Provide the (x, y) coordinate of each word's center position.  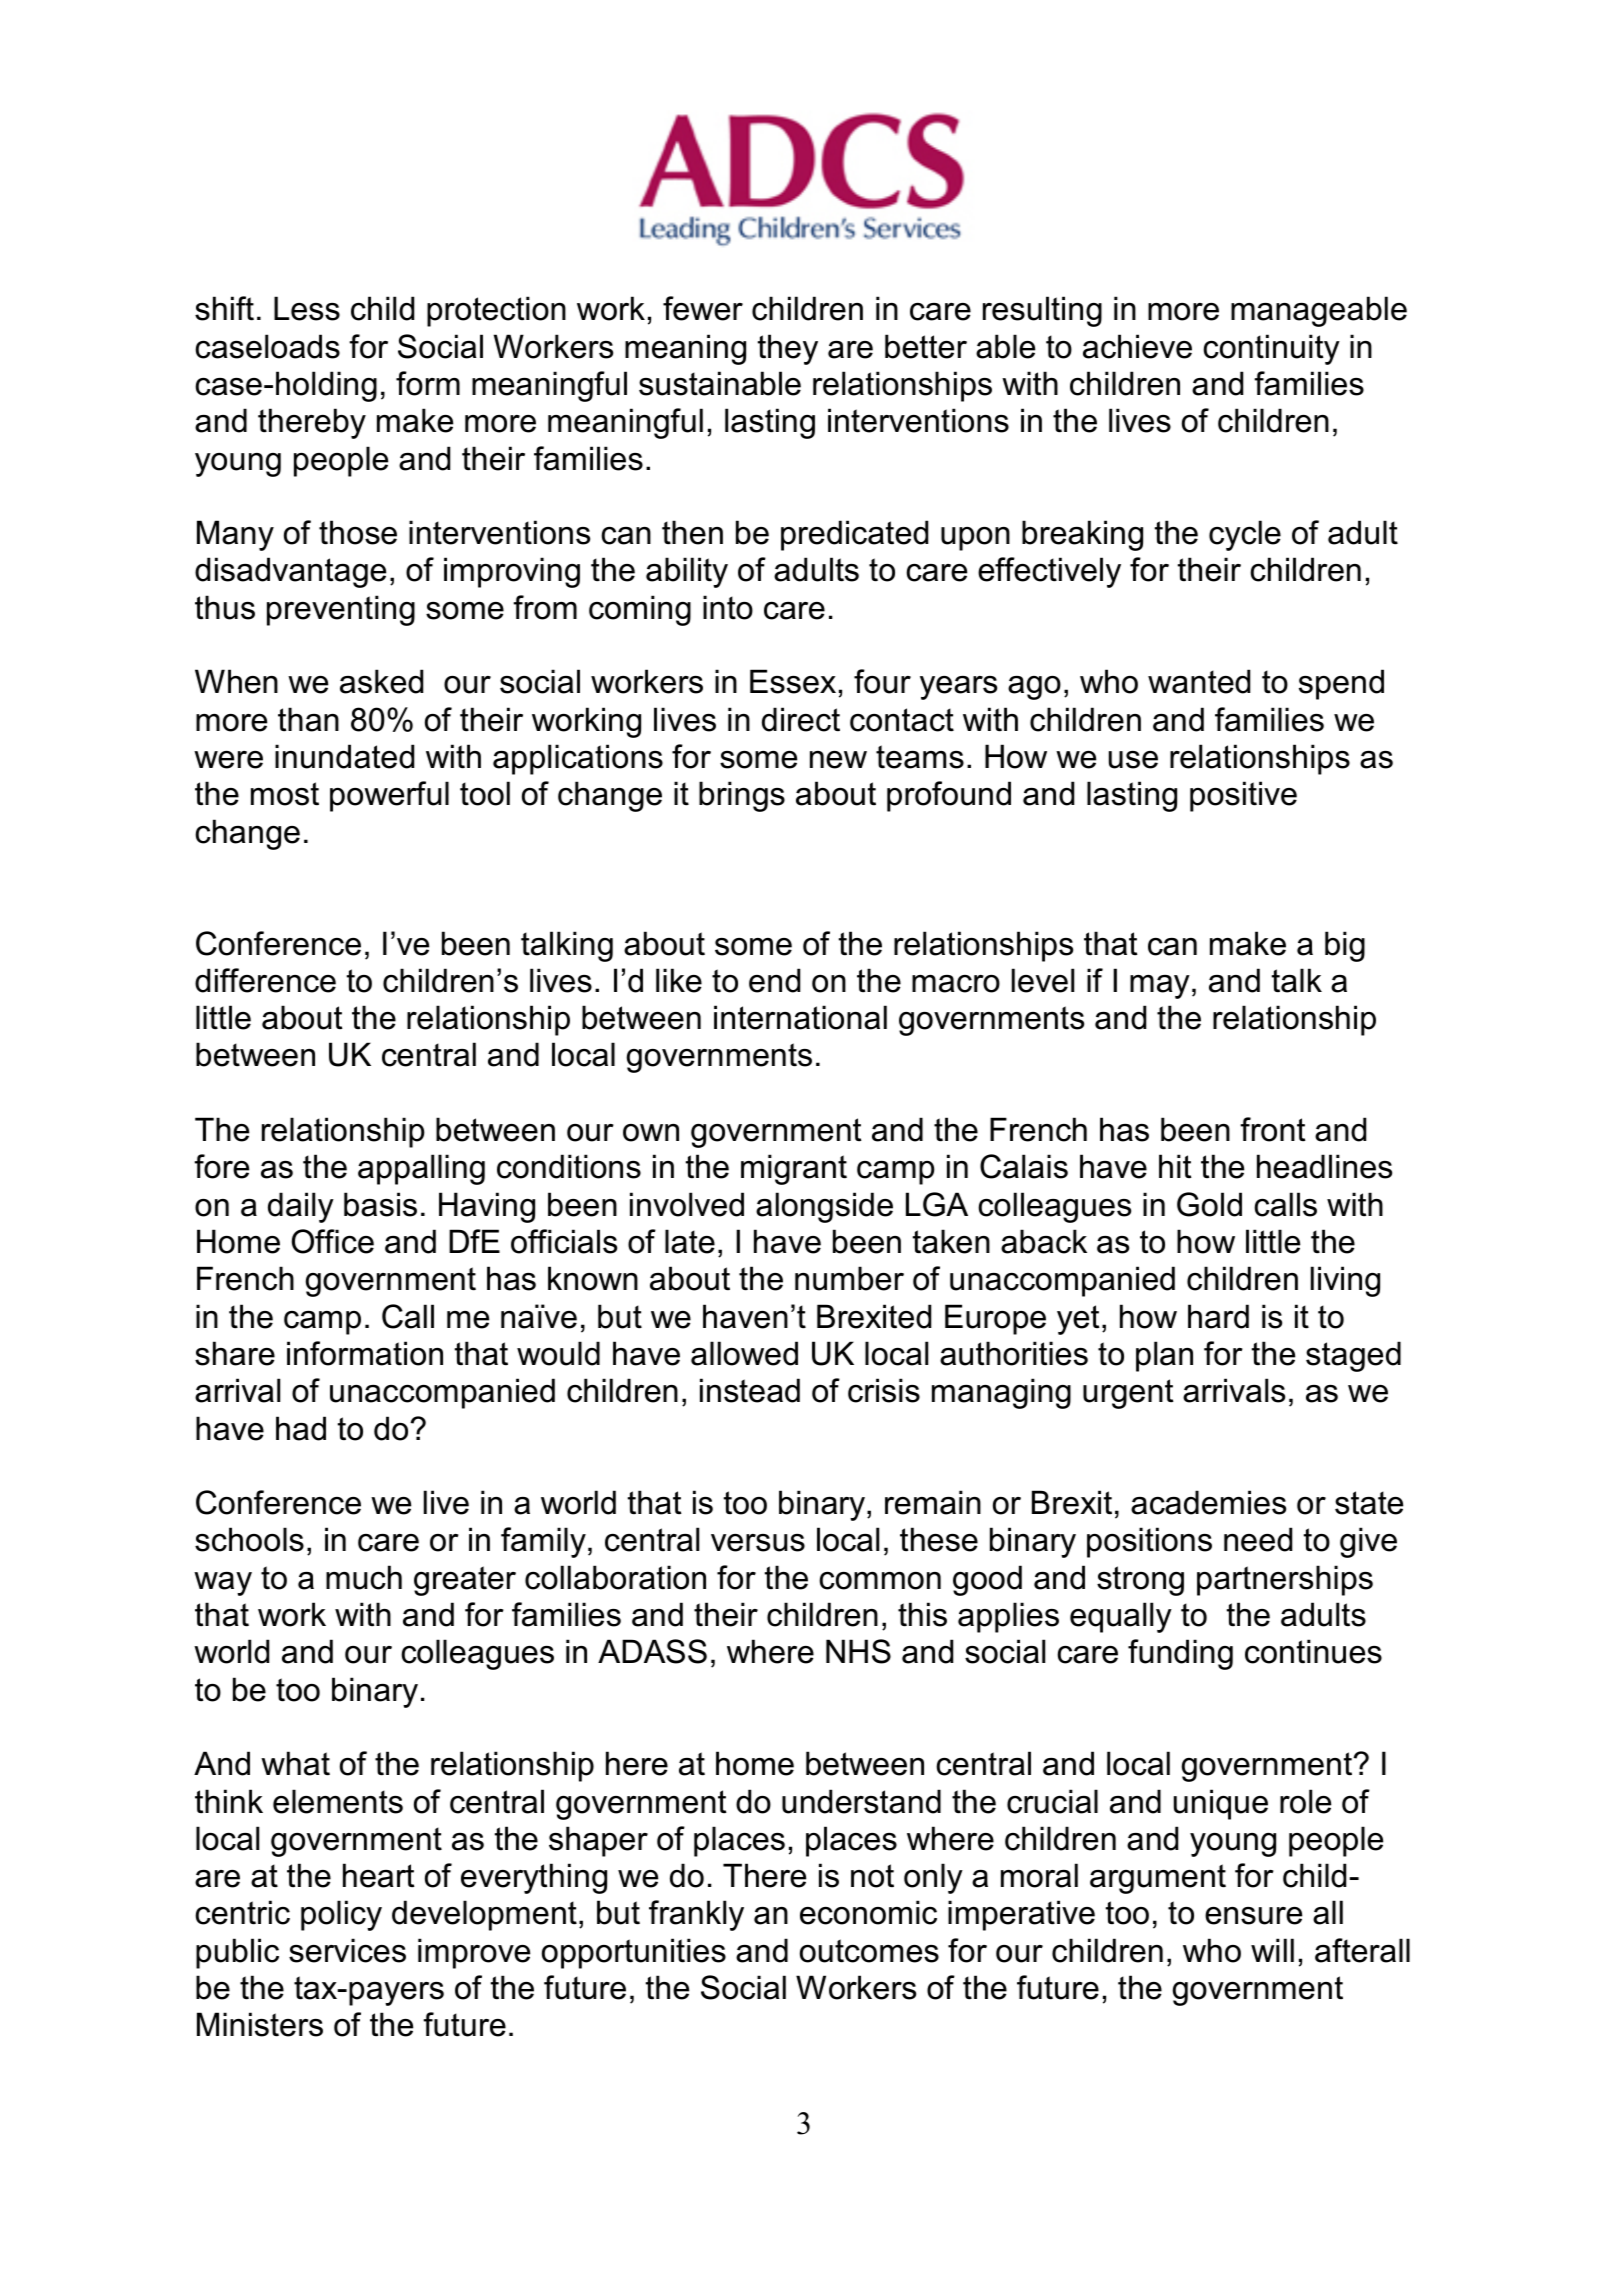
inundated (344, 756)
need (1258, 1539)
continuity (1271, 349)
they (788, 349)
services (347, 1950)
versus (758, 1543)
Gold (1209, 1204)
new (838, 760)
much (364, 1577)
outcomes (869, 1951)
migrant (794, 1169)
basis (380, 1204)
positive (1243, 796)
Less (307, 308)
